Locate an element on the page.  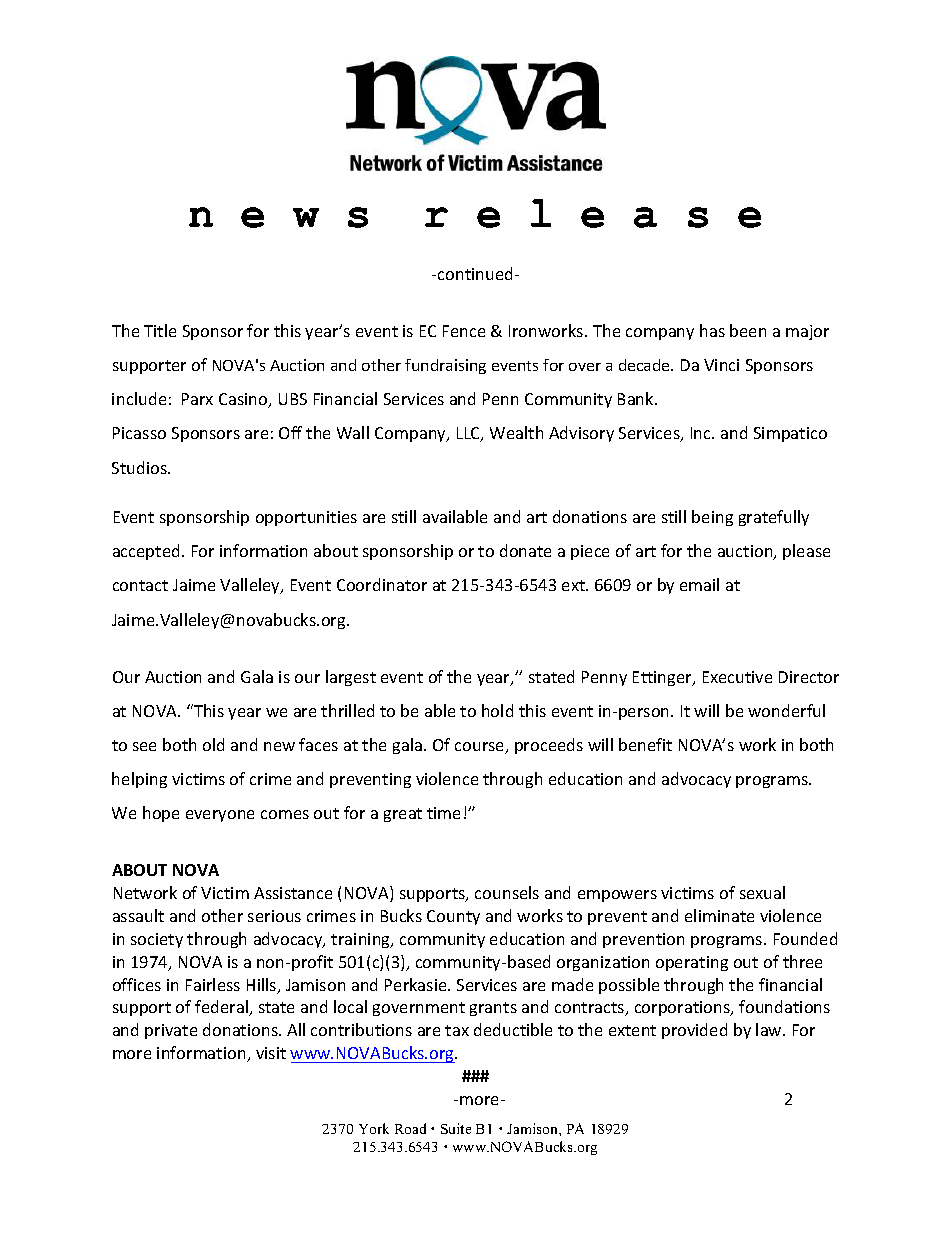
new is located at coordinates (279, 746).
